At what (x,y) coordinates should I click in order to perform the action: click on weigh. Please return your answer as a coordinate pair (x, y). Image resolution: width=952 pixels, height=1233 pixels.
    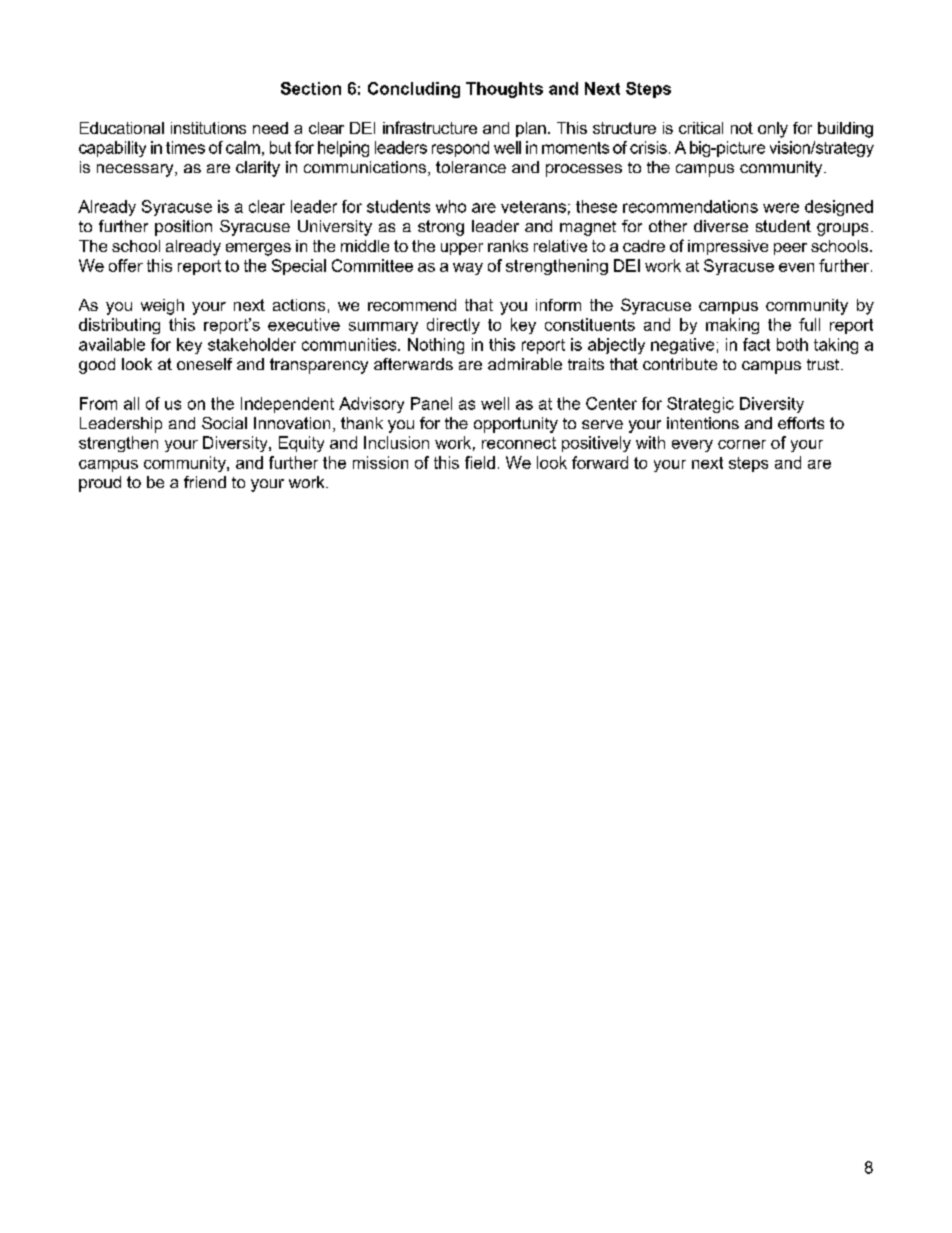
    Looking at the image, I should click on (162, 307).
